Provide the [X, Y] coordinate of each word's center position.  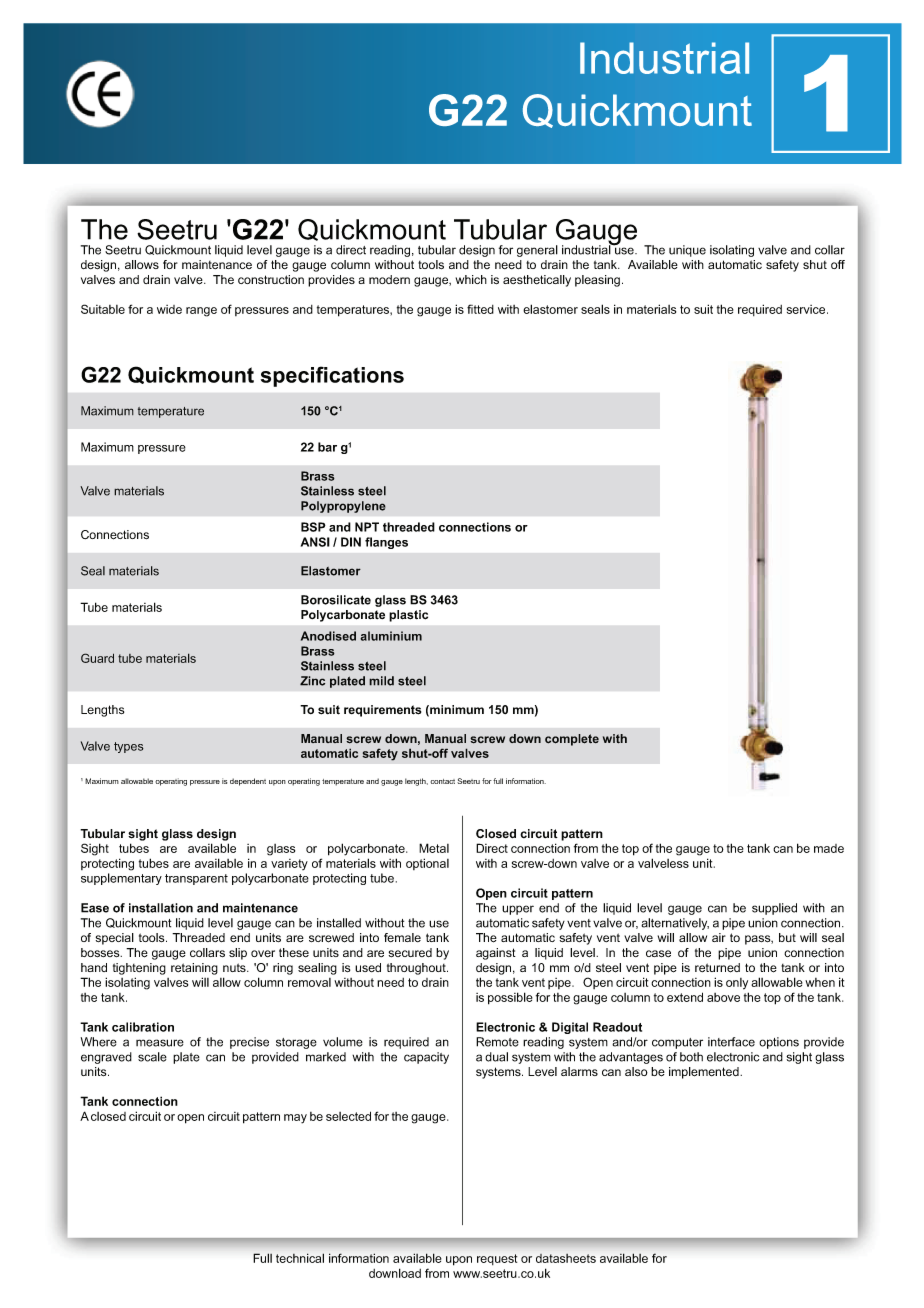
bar [327, 447]
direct [351, 250]
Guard [97, 658]
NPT [367, 527]
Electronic [505, 1027]
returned [717, 968]
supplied [774, 909]
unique [687, 251]
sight [143, 835]
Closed [496, 834]
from [437, 1273]
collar [830, 250]
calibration [143, 1027]
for [506, 250]
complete [572, 740]
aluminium [391, 636]
